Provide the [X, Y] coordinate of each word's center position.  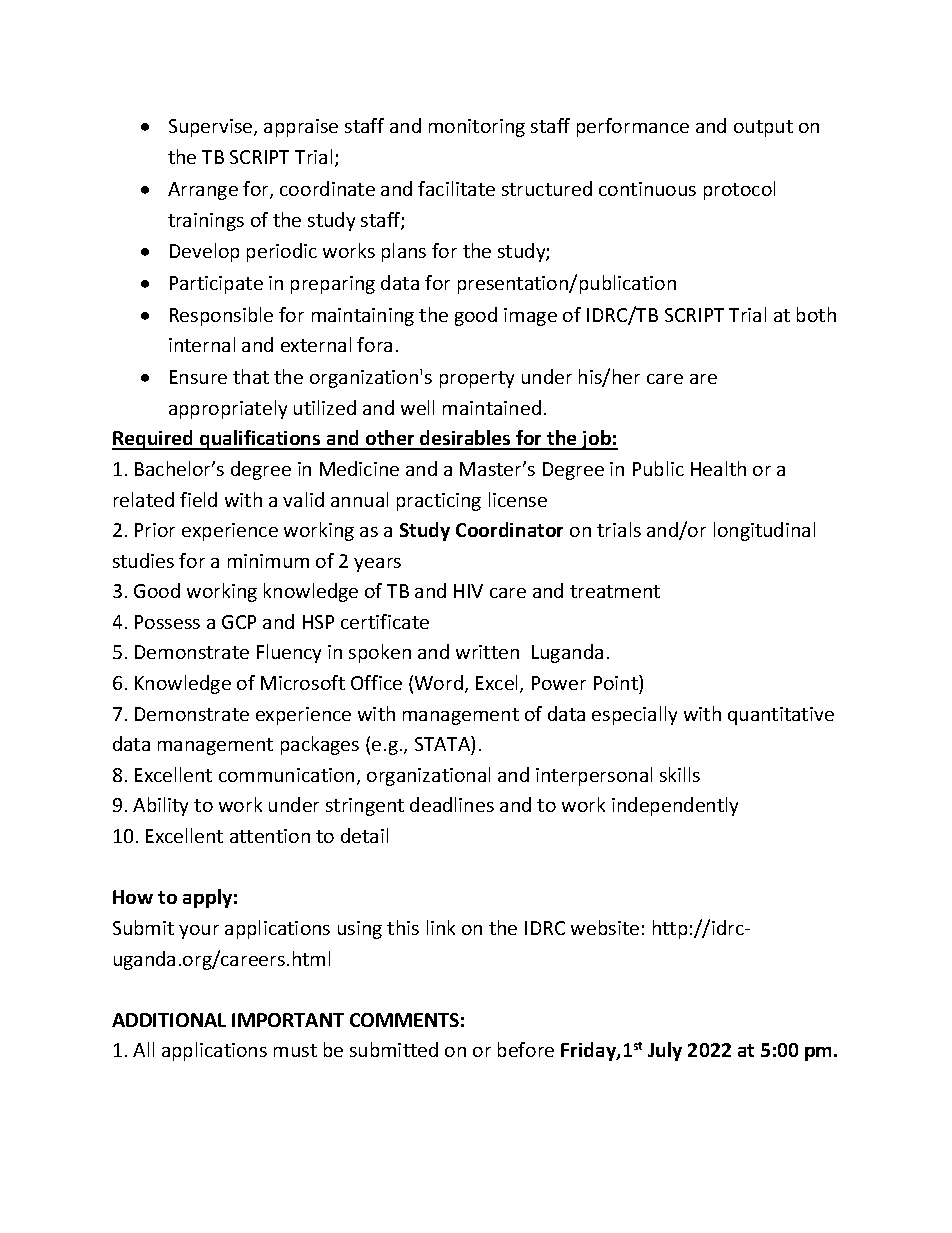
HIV [468, 591]
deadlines [452, 804]
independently [675, 806]
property [477, 379]
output [763, 128]
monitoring [477, 128]
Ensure [198, 377]
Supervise [212, 128]
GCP [239, 622]
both [816, 314]
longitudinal [764, 531]
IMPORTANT [288, 1020]
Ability [160, 806]
